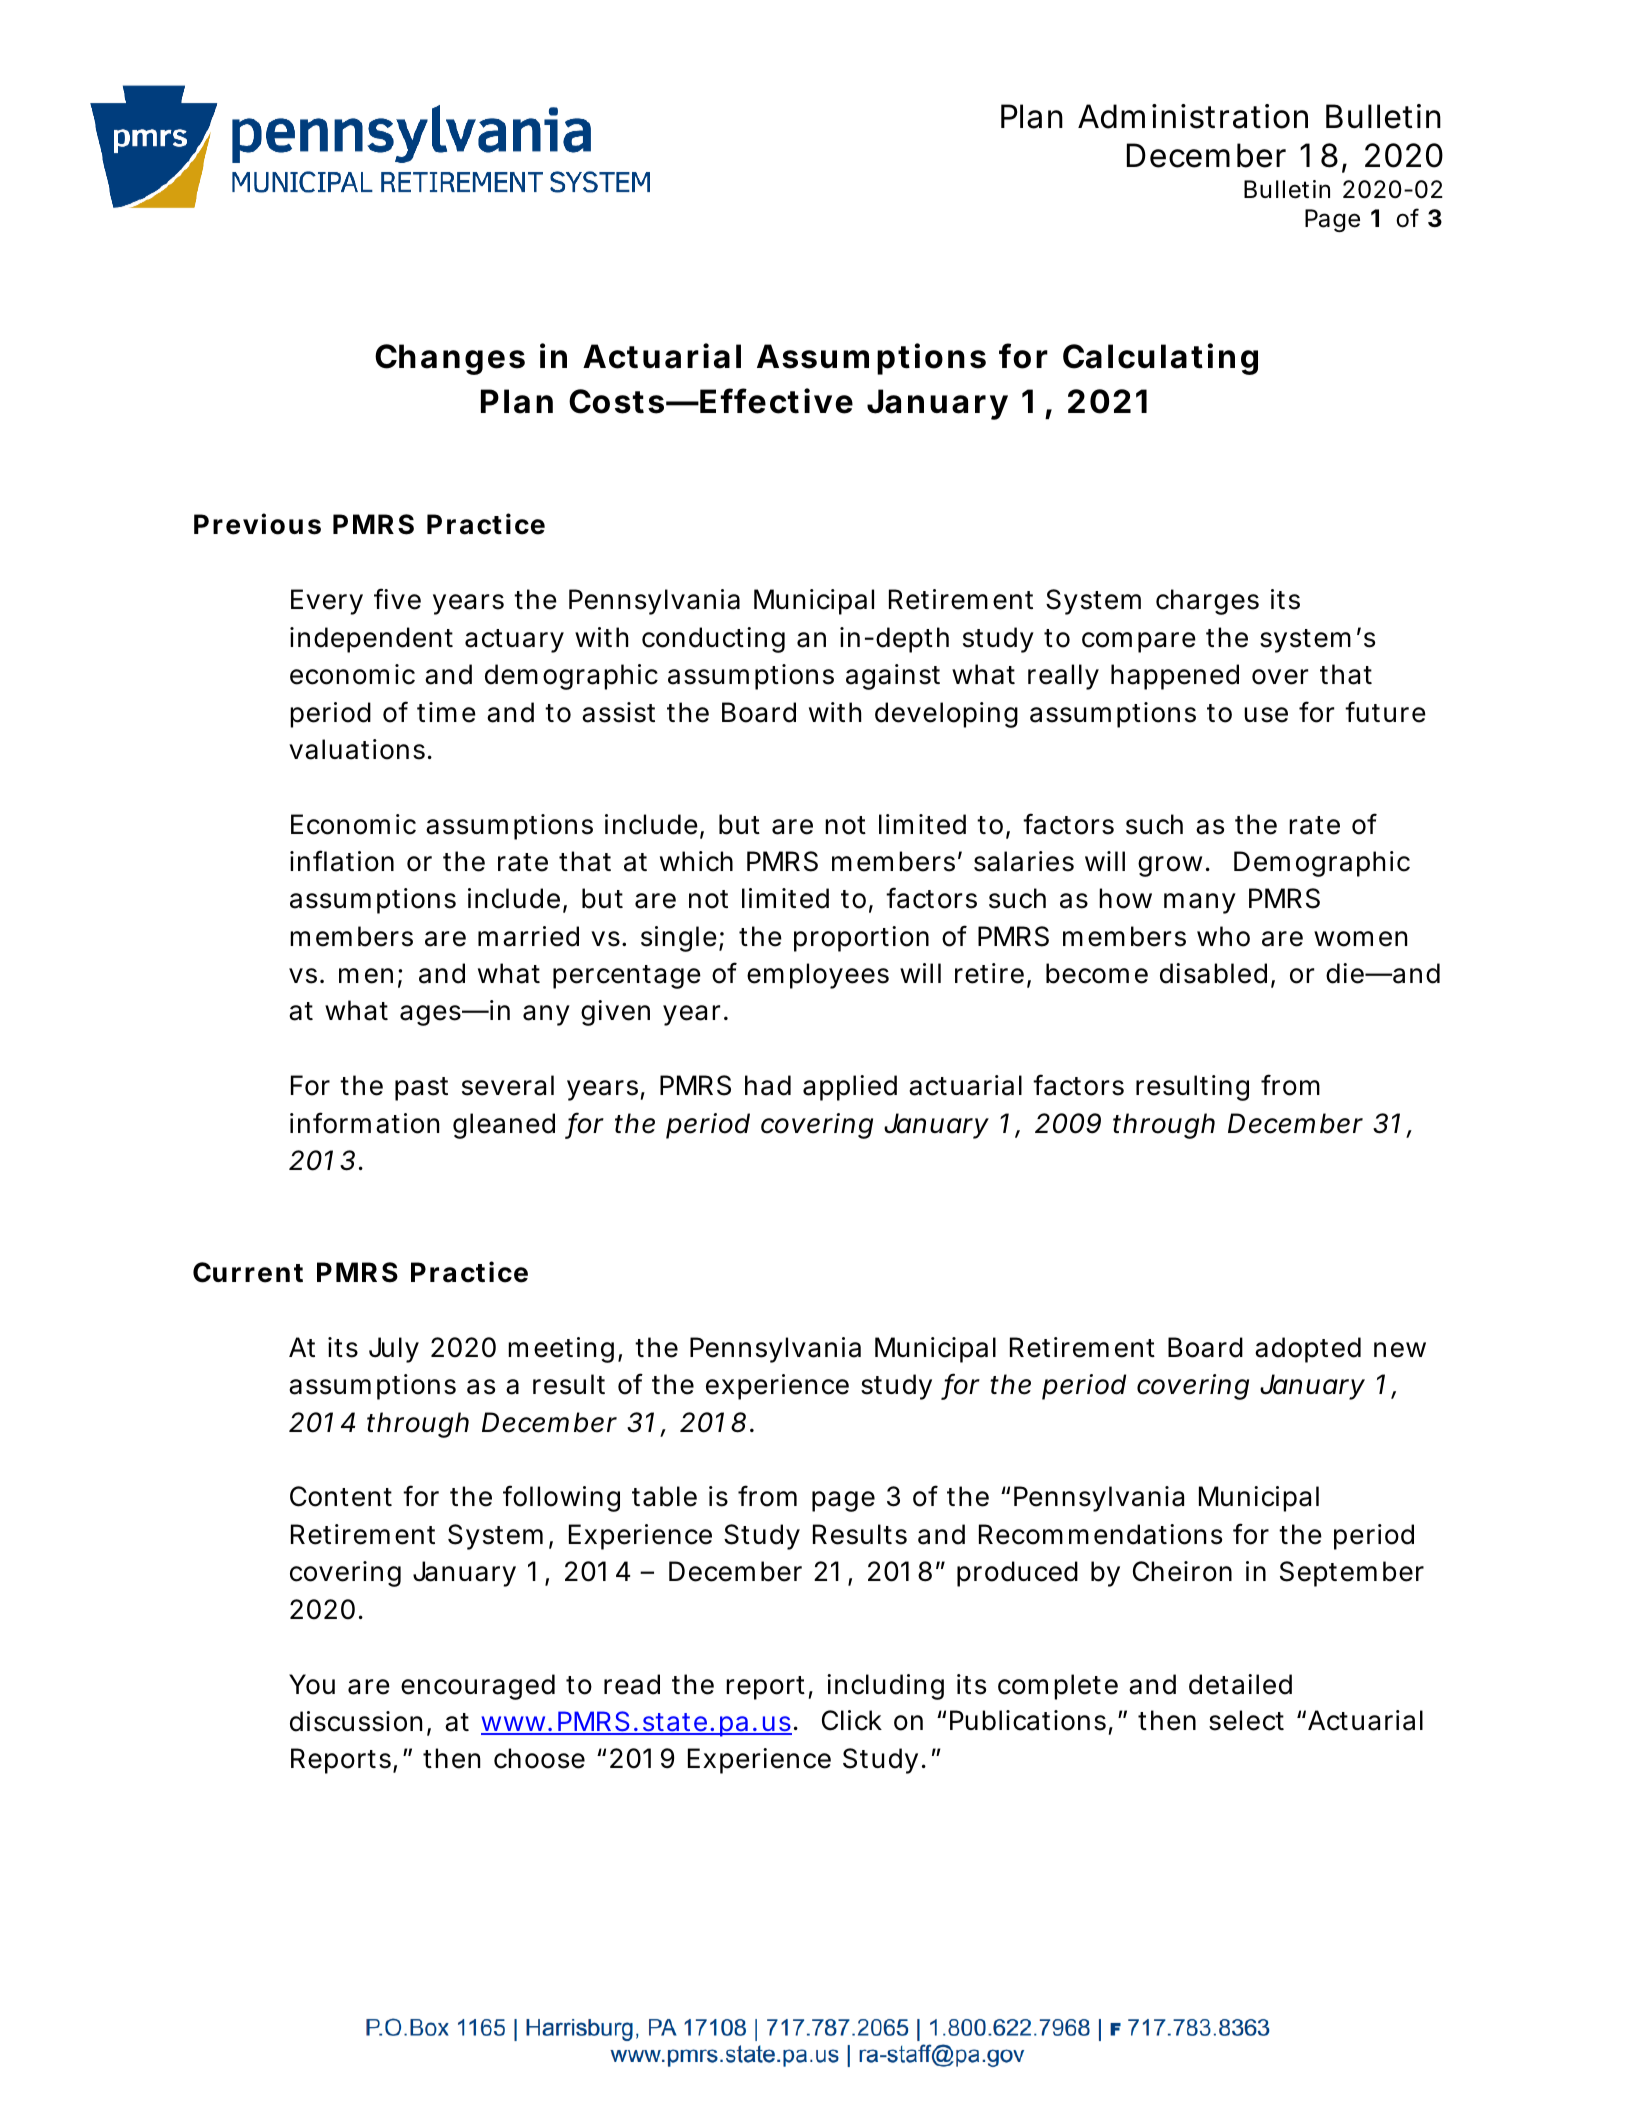 This document has height=2118, width=1637. What do you see at coordinates (1223, 936) in the document?
I see `who` at bounding box center [1223, 936].
